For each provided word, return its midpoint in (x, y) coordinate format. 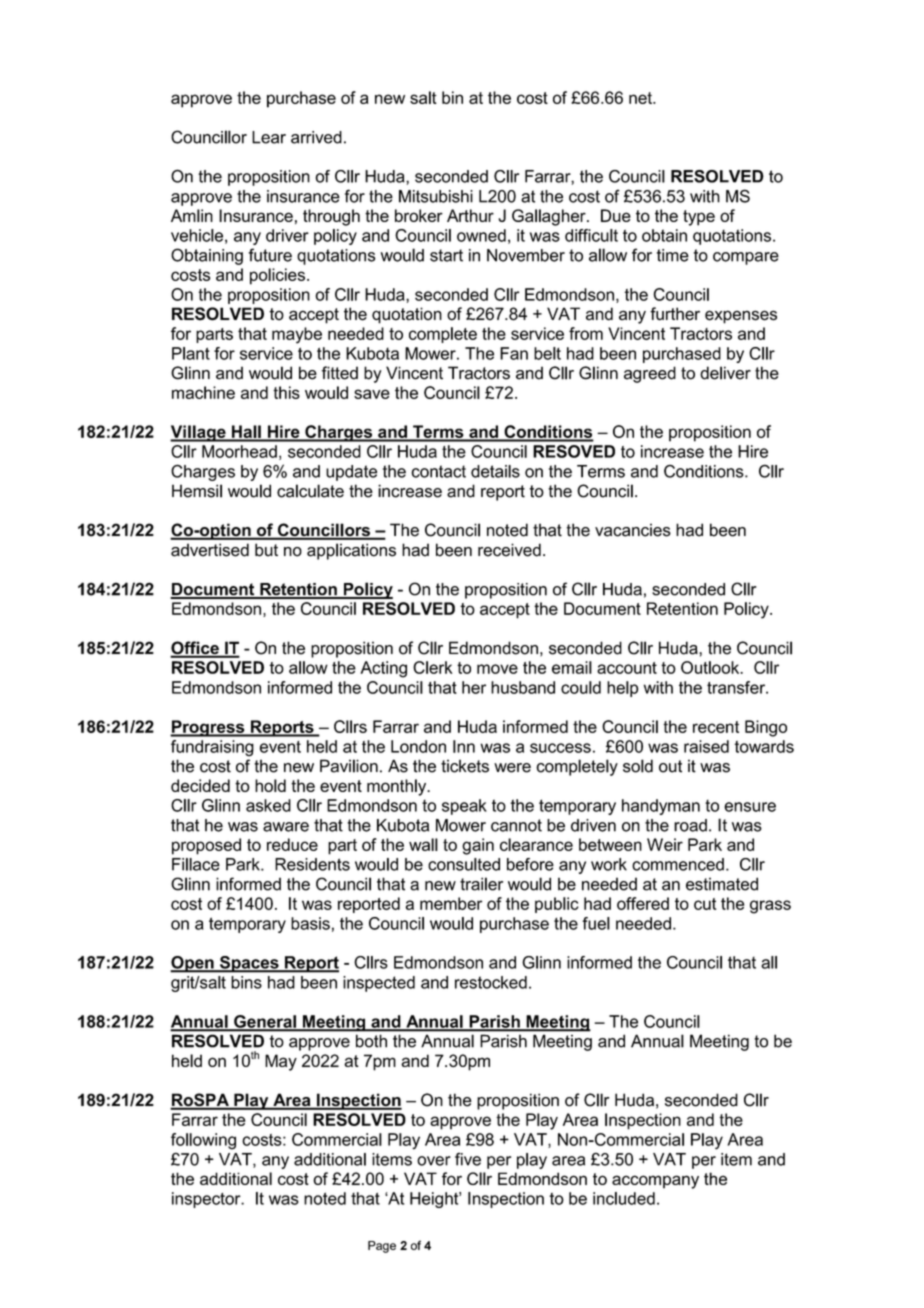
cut (705, 904)
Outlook (711, 667)
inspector (207, 1200)
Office (195, 649)
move (497, 669)
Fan (514, 353)
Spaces (249, 964)
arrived (316, 137)
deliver (725, 373)
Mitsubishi (436, 196)
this (286, 392)
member (451, 903)
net (641, 98)
